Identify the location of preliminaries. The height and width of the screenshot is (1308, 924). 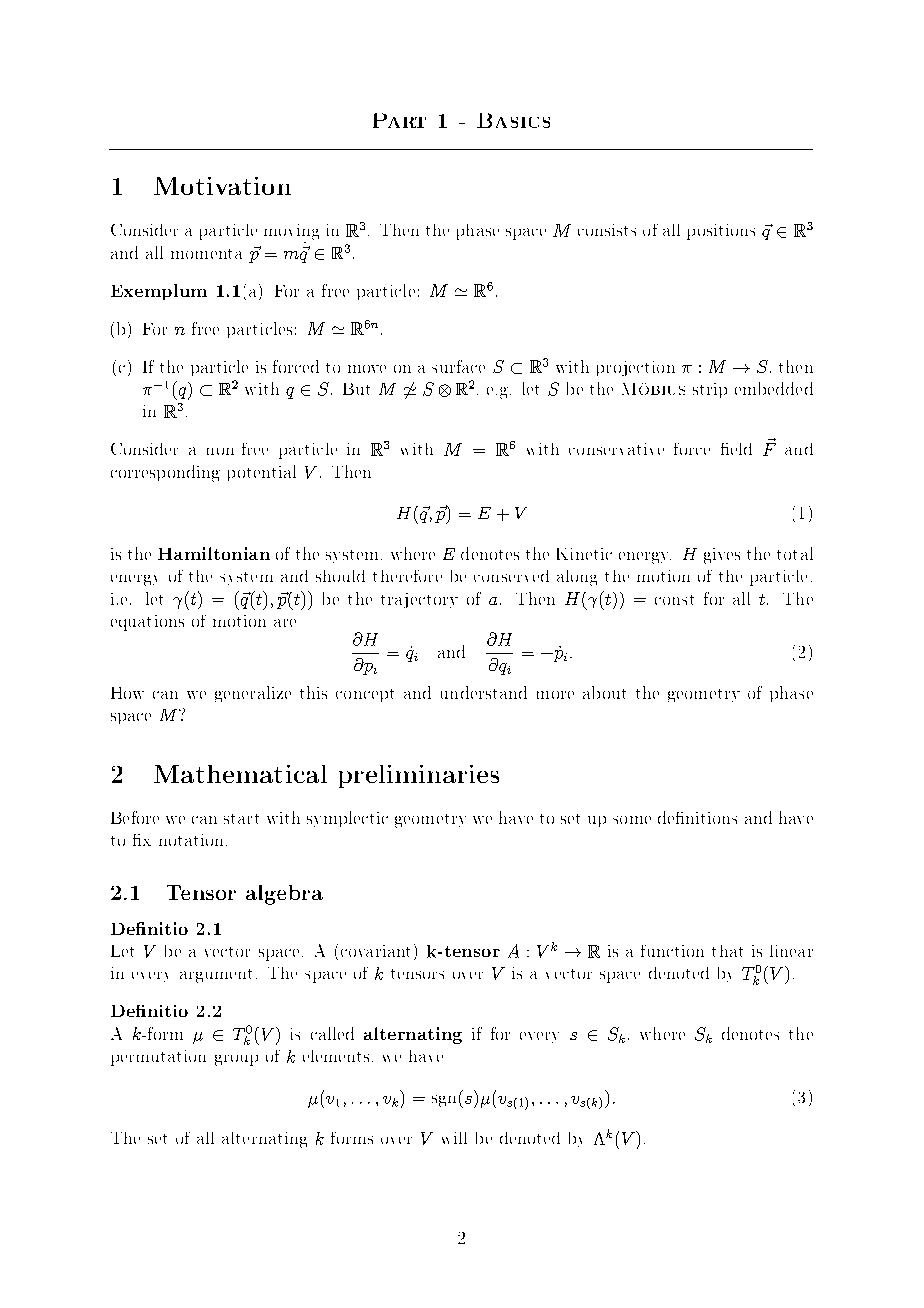
(419, 776).
